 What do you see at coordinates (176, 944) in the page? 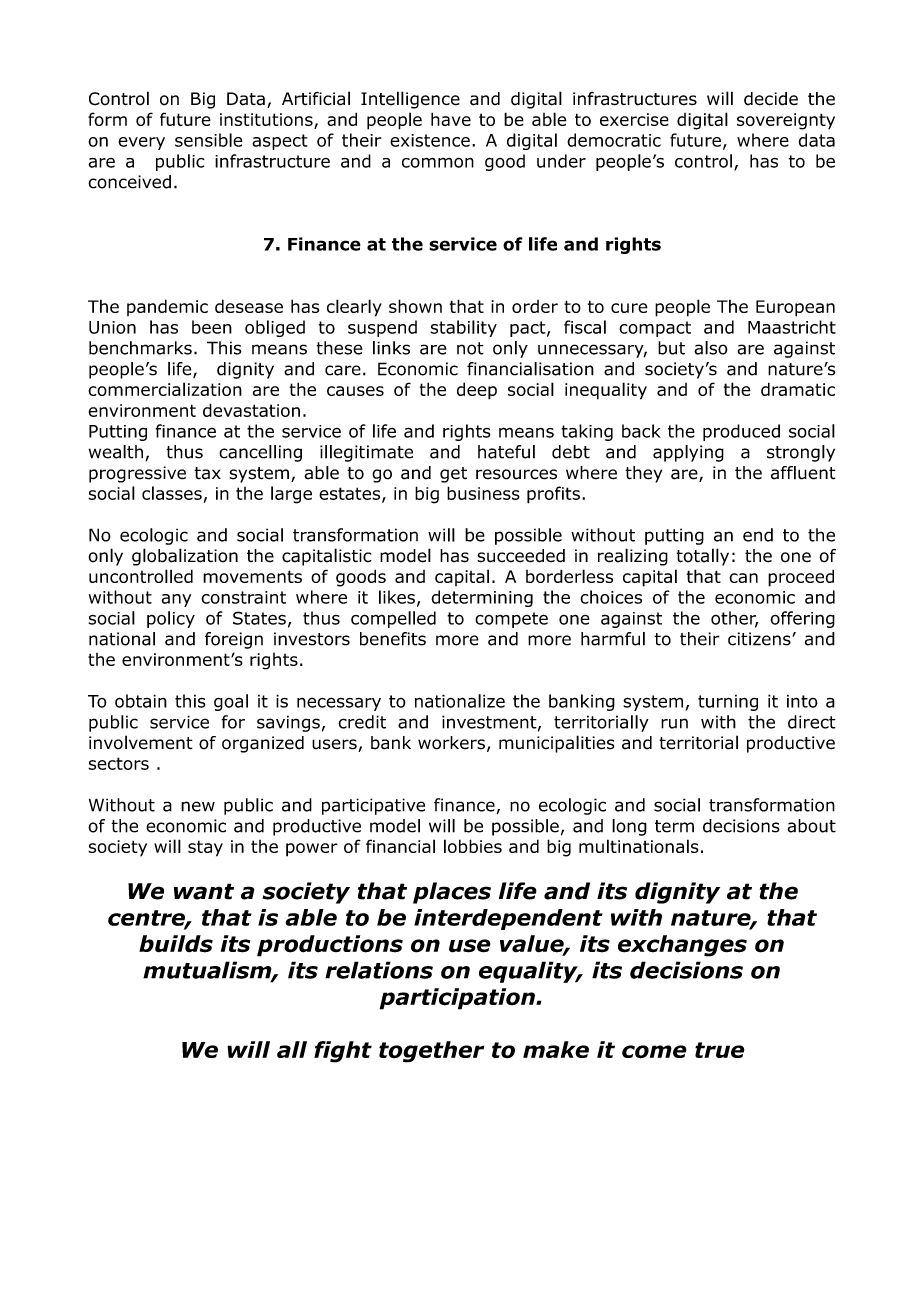
I see `builds` at bounding box center [176, 944].
